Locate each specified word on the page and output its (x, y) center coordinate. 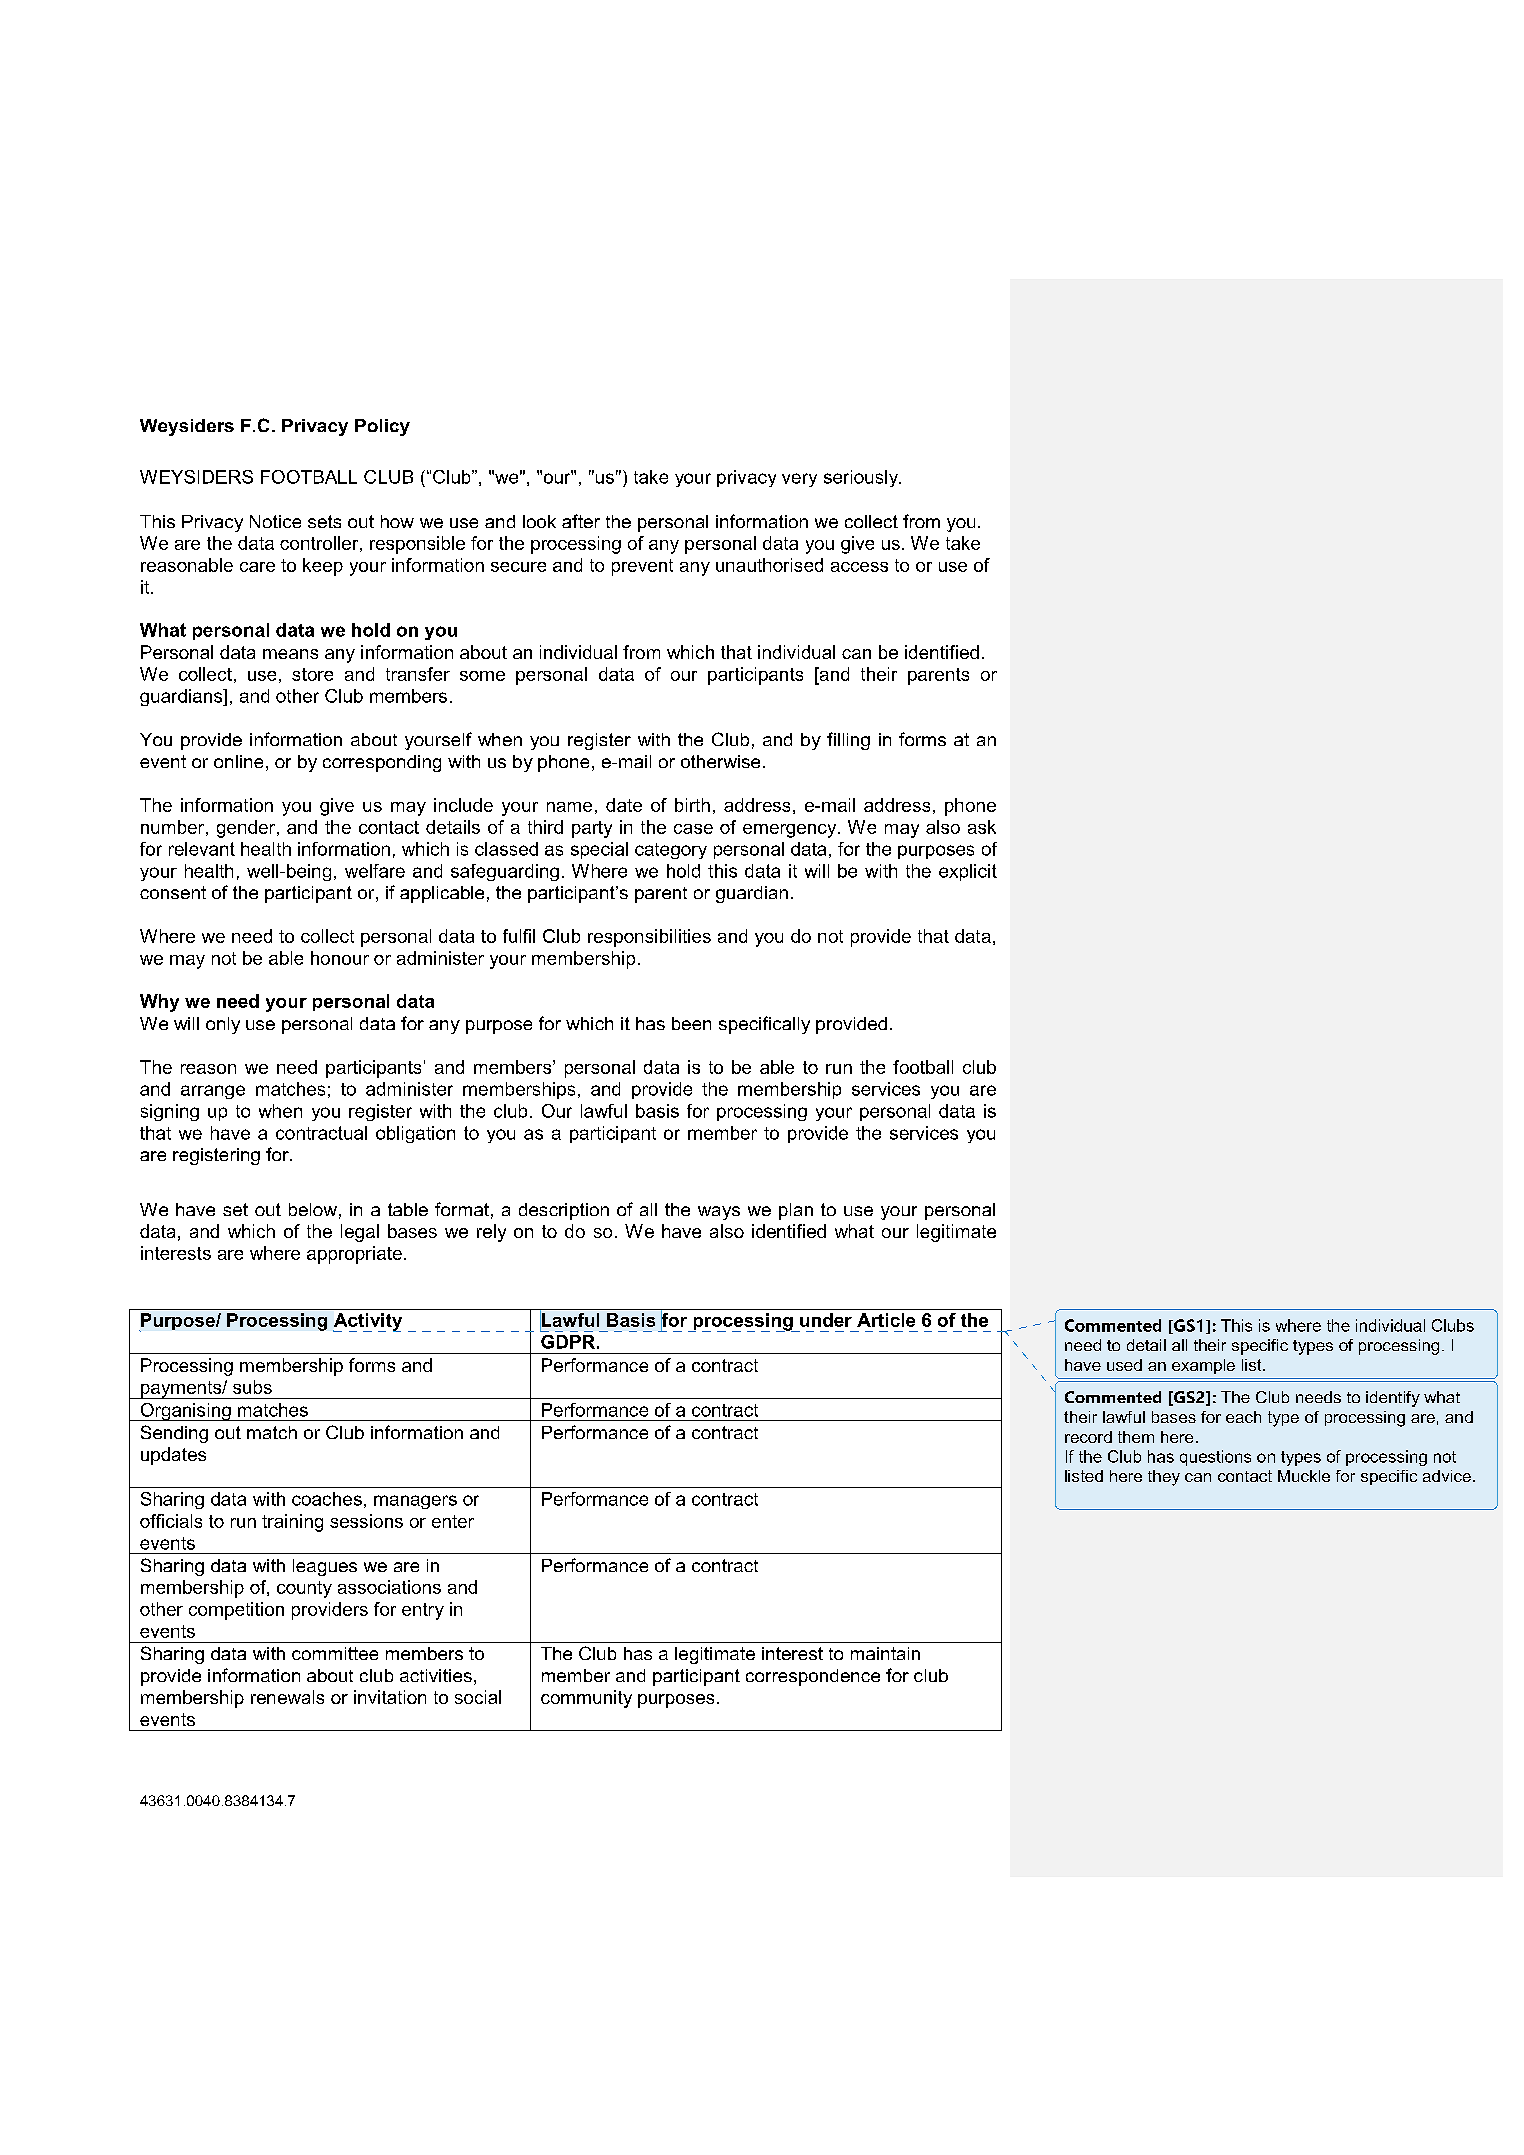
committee (335, 1653)
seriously (862, 478)
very (799, 480)
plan (796, 1211)
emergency (791, 831)
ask (982, 827)
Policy (382, 427)
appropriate (354, 1255)
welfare (375, 871)
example (1203, 1366)
